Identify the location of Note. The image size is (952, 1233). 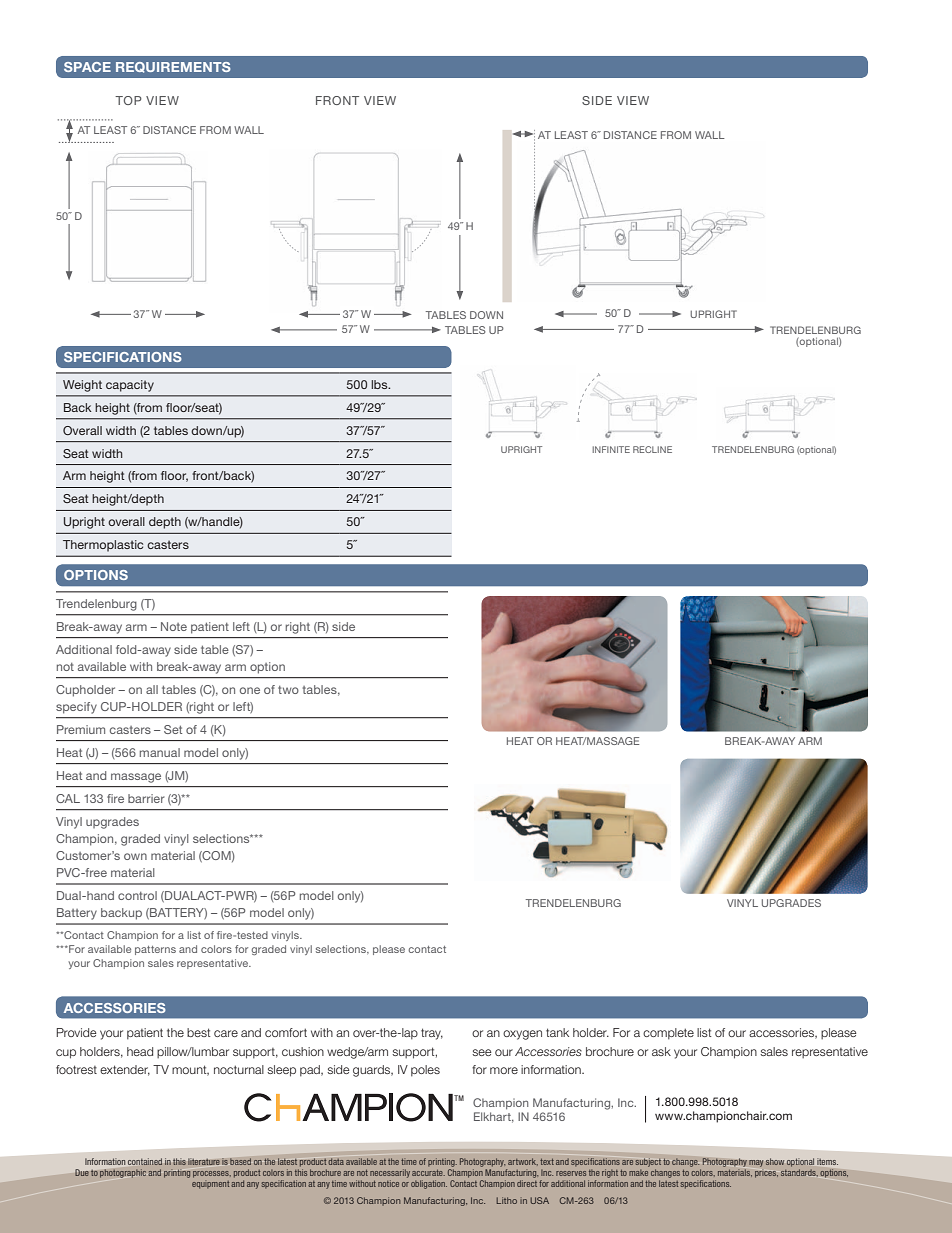
(174, 626).
